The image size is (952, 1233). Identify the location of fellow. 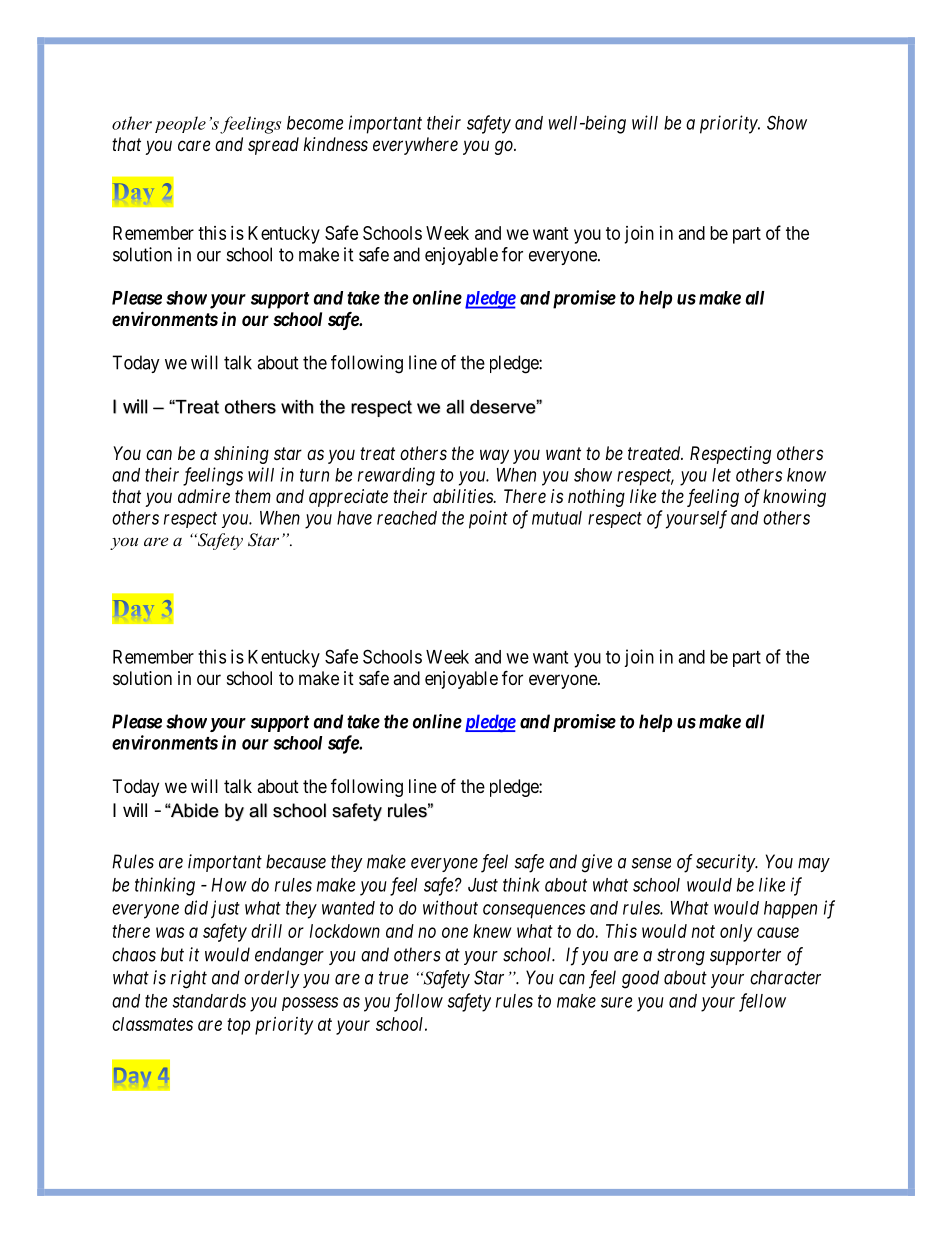
(762, 1002).
